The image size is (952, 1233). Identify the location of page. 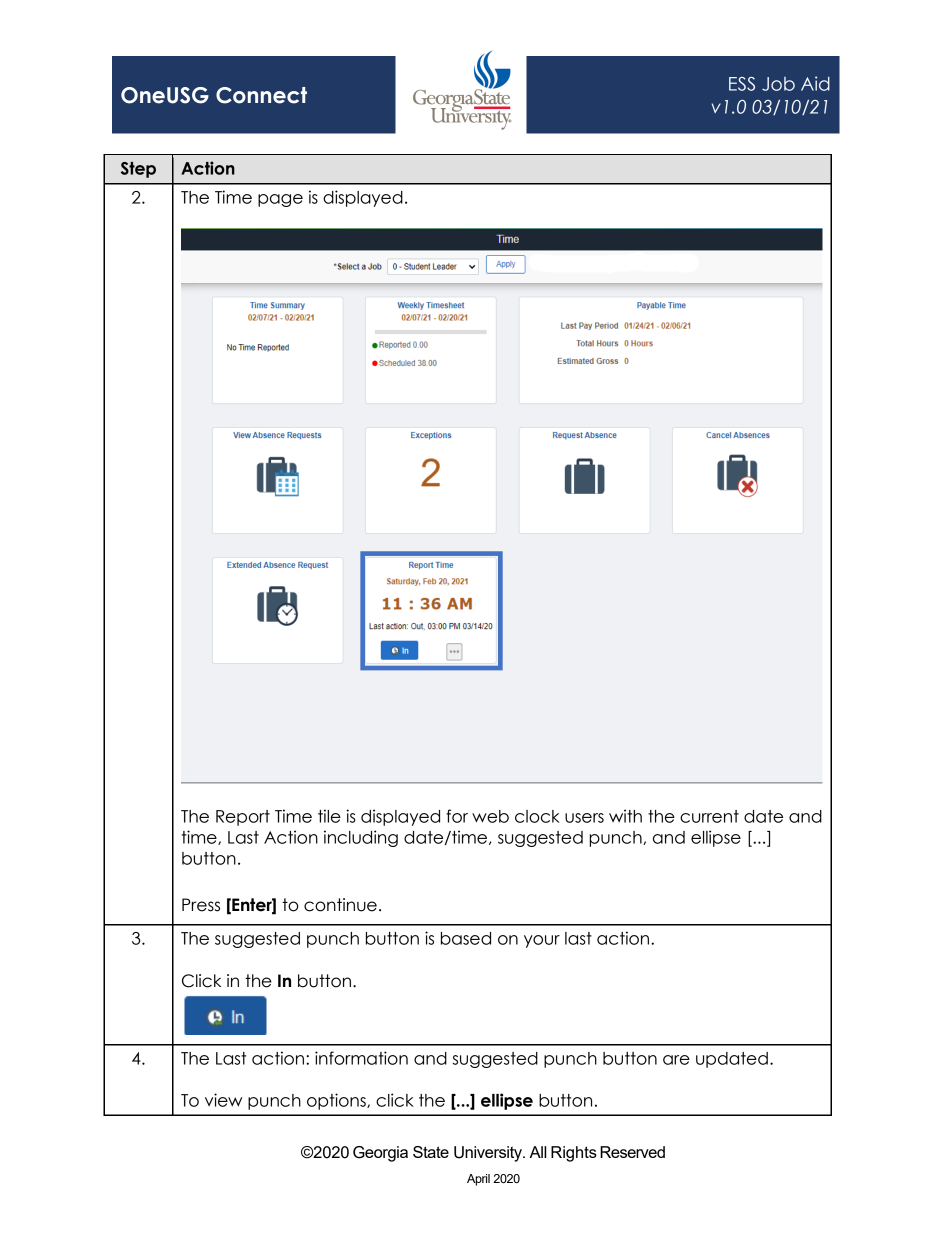
(280, 200).
